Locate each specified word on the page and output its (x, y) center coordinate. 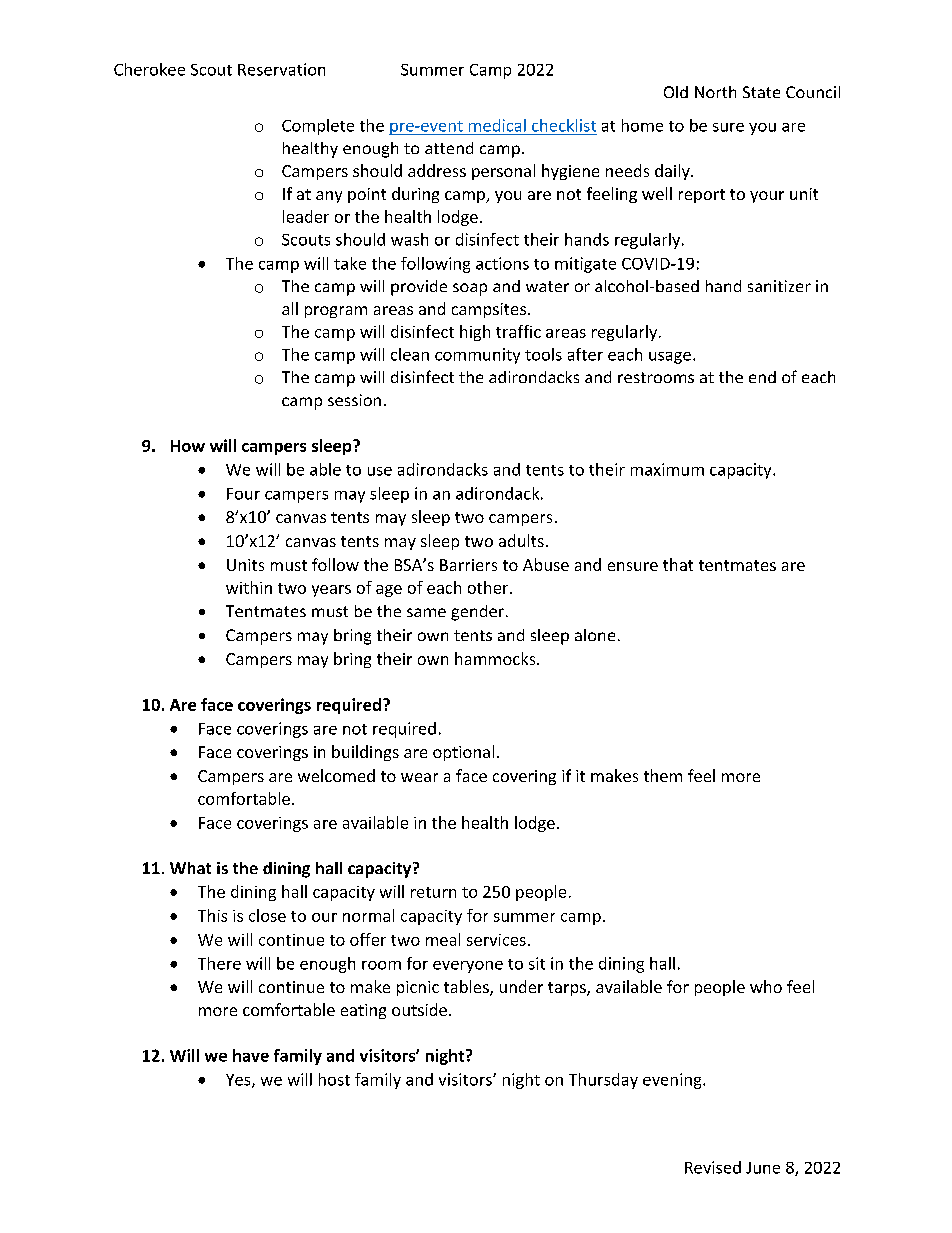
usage (670, 358)
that (678, 564)
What (190, 868)
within (249, 587)
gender (479, 613)
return (433, 892)
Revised (713, 1167)
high (475, 333)
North (715, 92)
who (766, 986)
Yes (239, 1081)
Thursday (603, 1081)
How (188, 446)
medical (497, 125)
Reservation (281, 69)
